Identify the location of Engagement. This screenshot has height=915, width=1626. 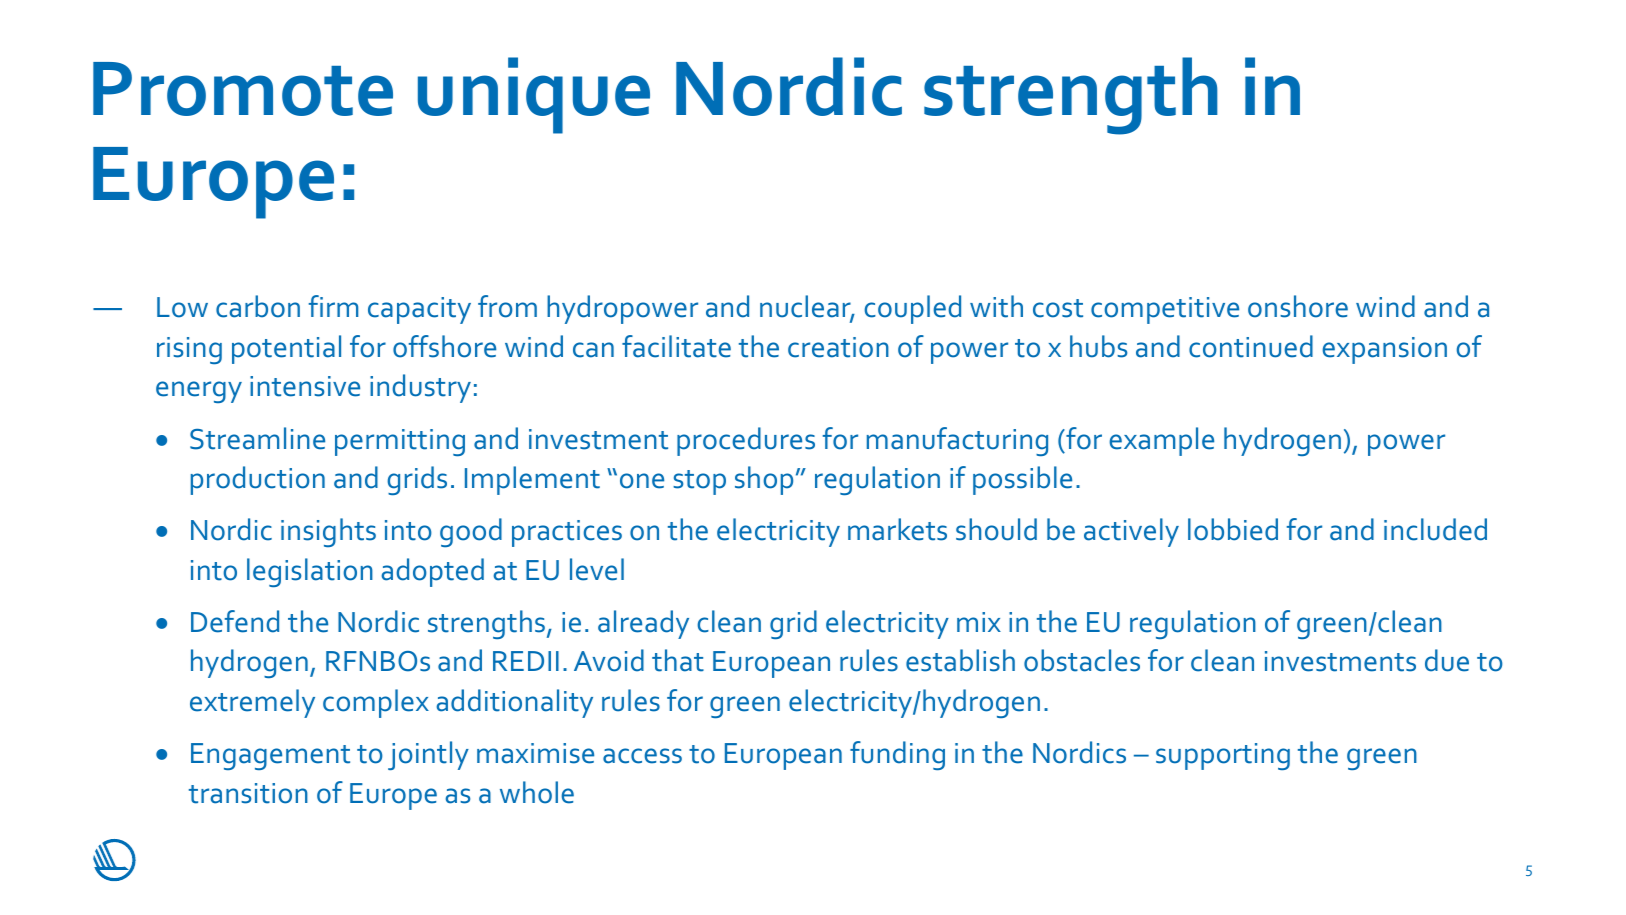
(270, 756).
